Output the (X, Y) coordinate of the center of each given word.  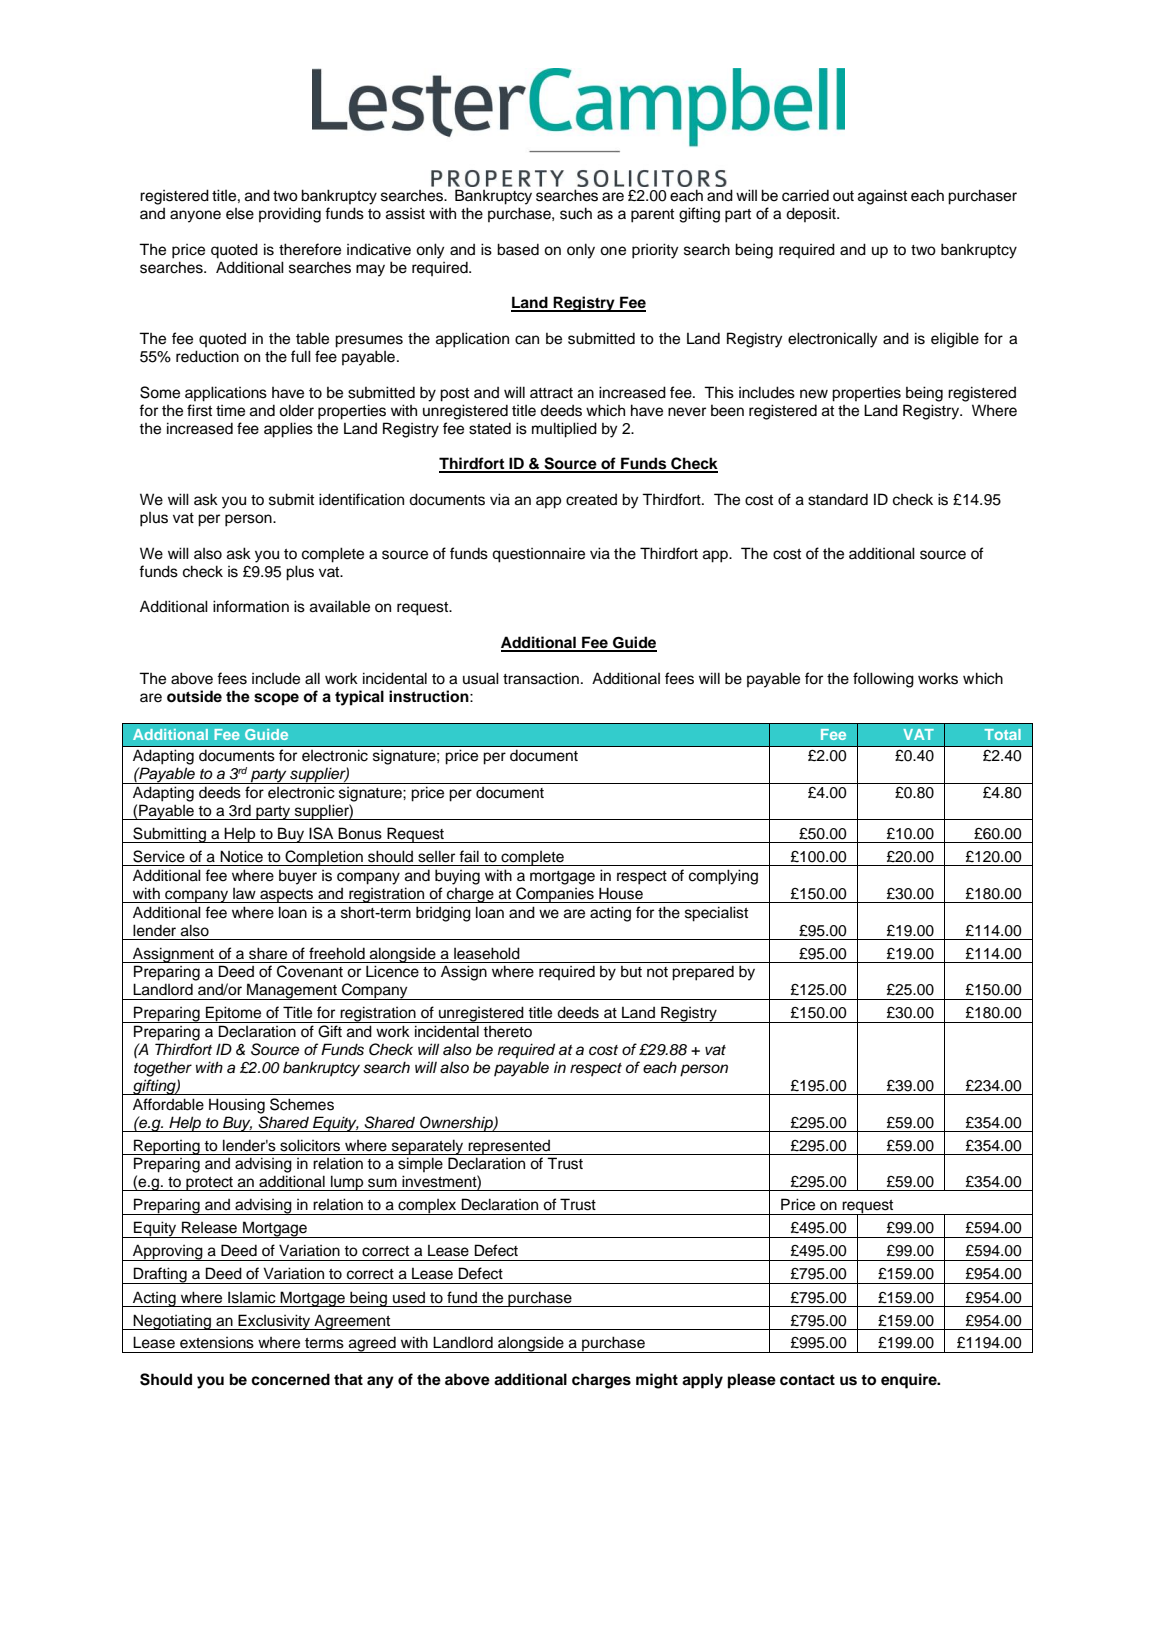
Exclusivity (275, 1322)
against (882, 197)
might (657, 1381)
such (576, 213)
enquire (910, 1381)
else (240, 214)
